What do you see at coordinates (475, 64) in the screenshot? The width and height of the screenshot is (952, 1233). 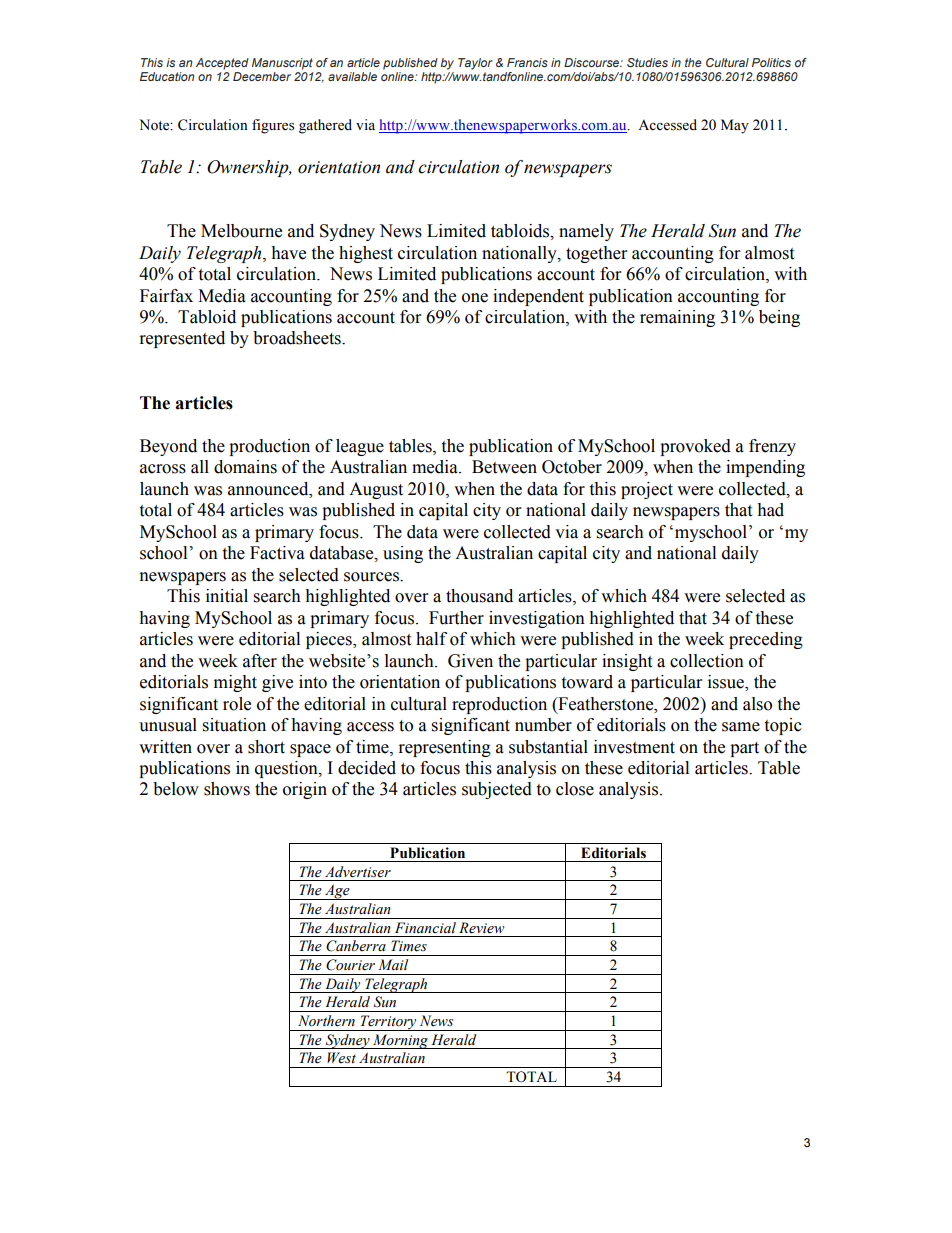 I see `Taylor` at bounding box center [475, 64].
